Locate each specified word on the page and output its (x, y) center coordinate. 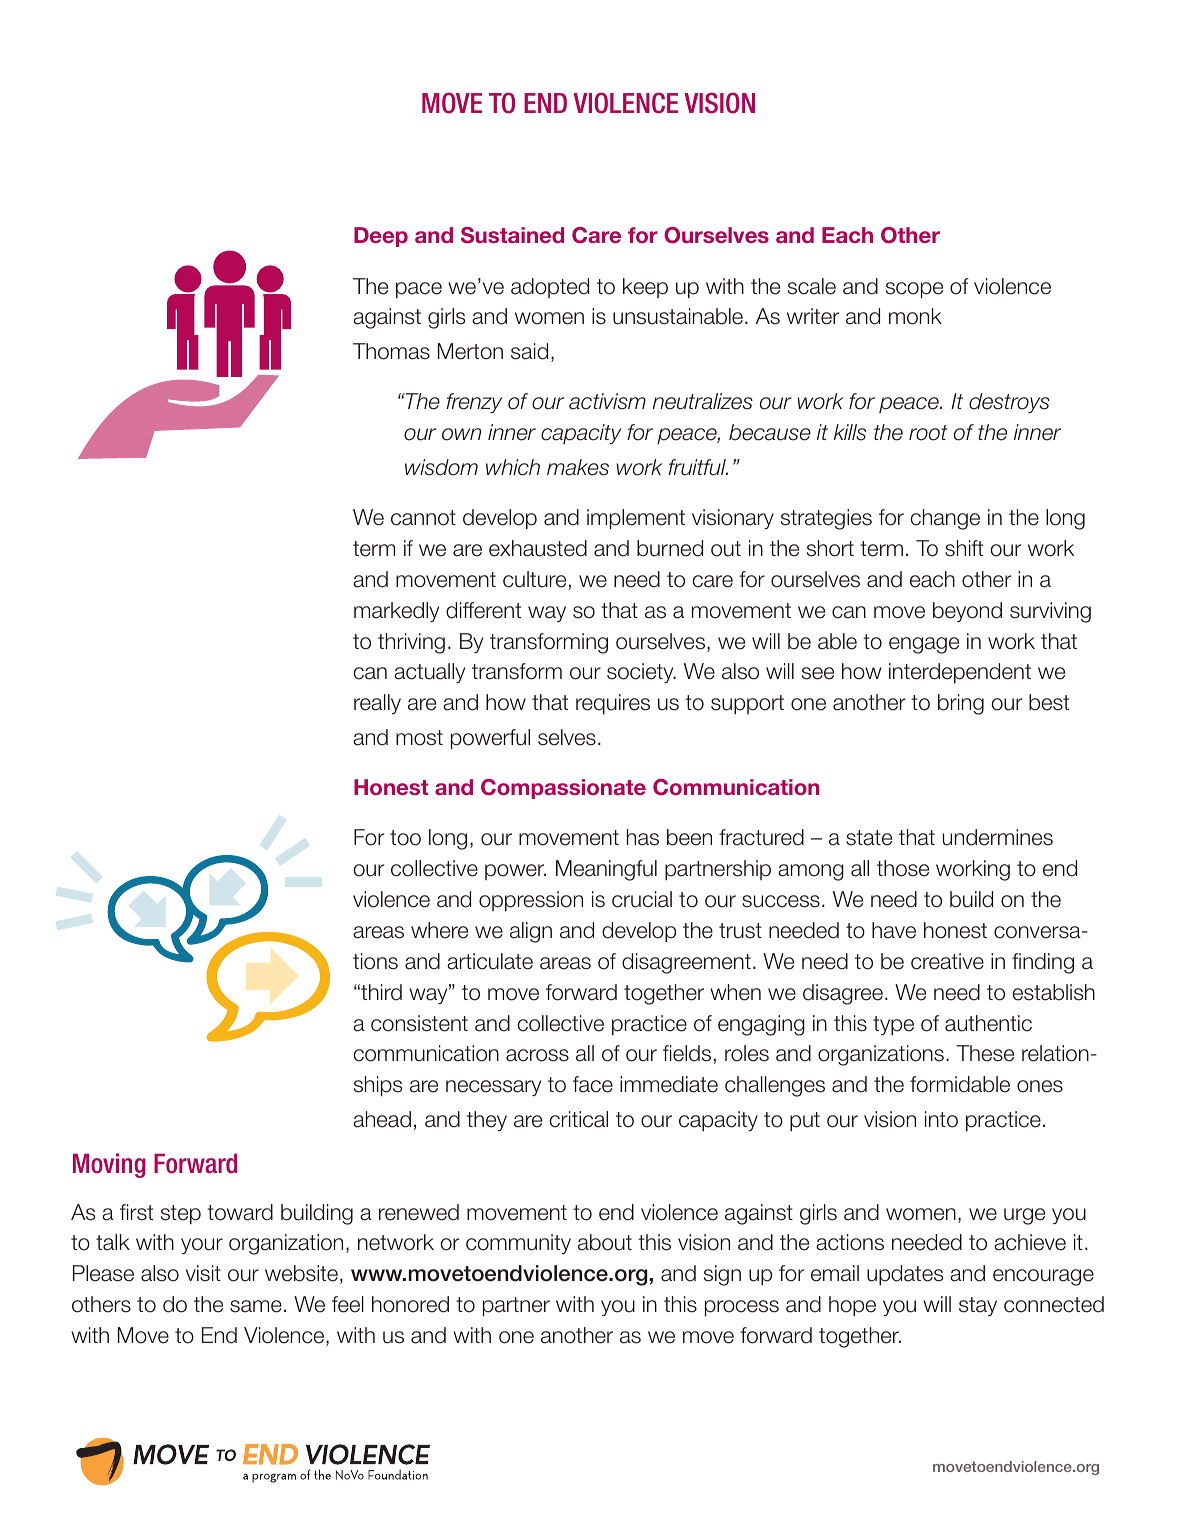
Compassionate (563, 789)
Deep (381, 237)
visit (203, 1273)
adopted (550, 288)
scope (914, 290)
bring (961, 704)
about (605, 1242)
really (377, 704)
